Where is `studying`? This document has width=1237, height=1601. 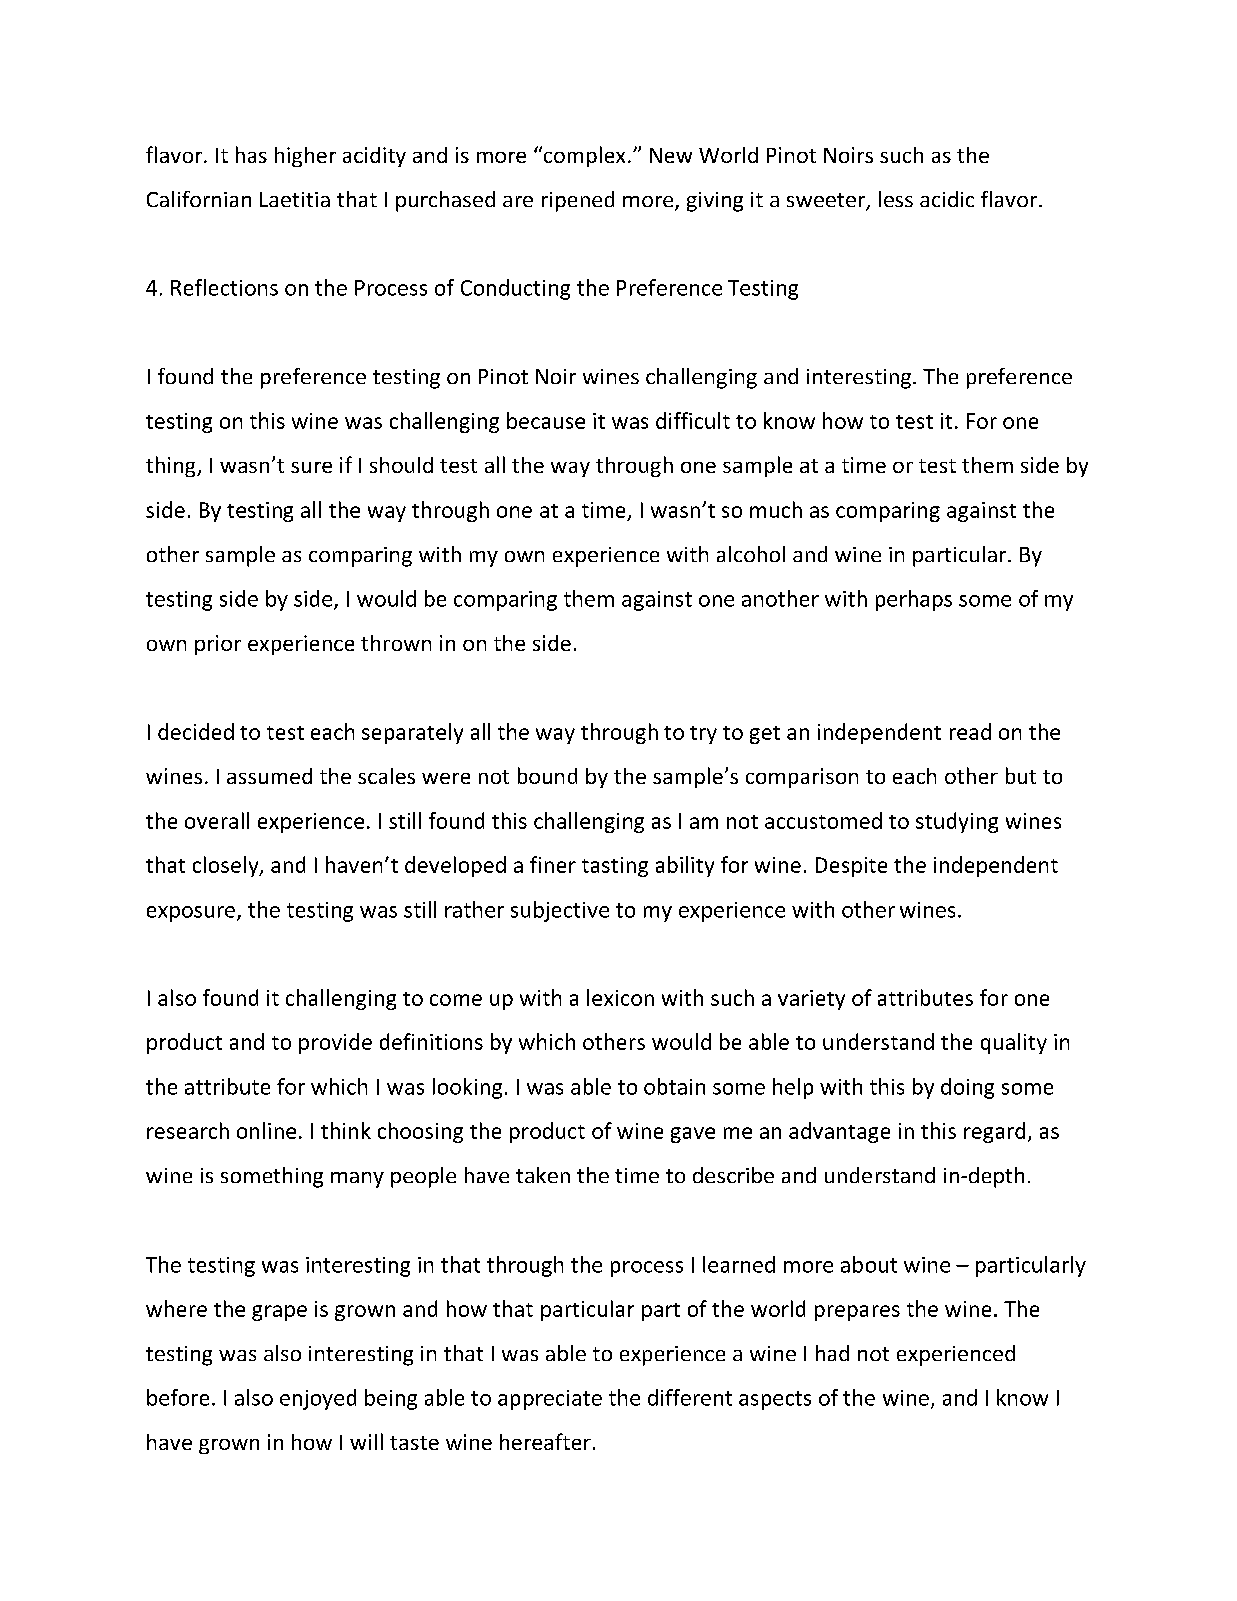
studying is located at coordinates (957, 822).
